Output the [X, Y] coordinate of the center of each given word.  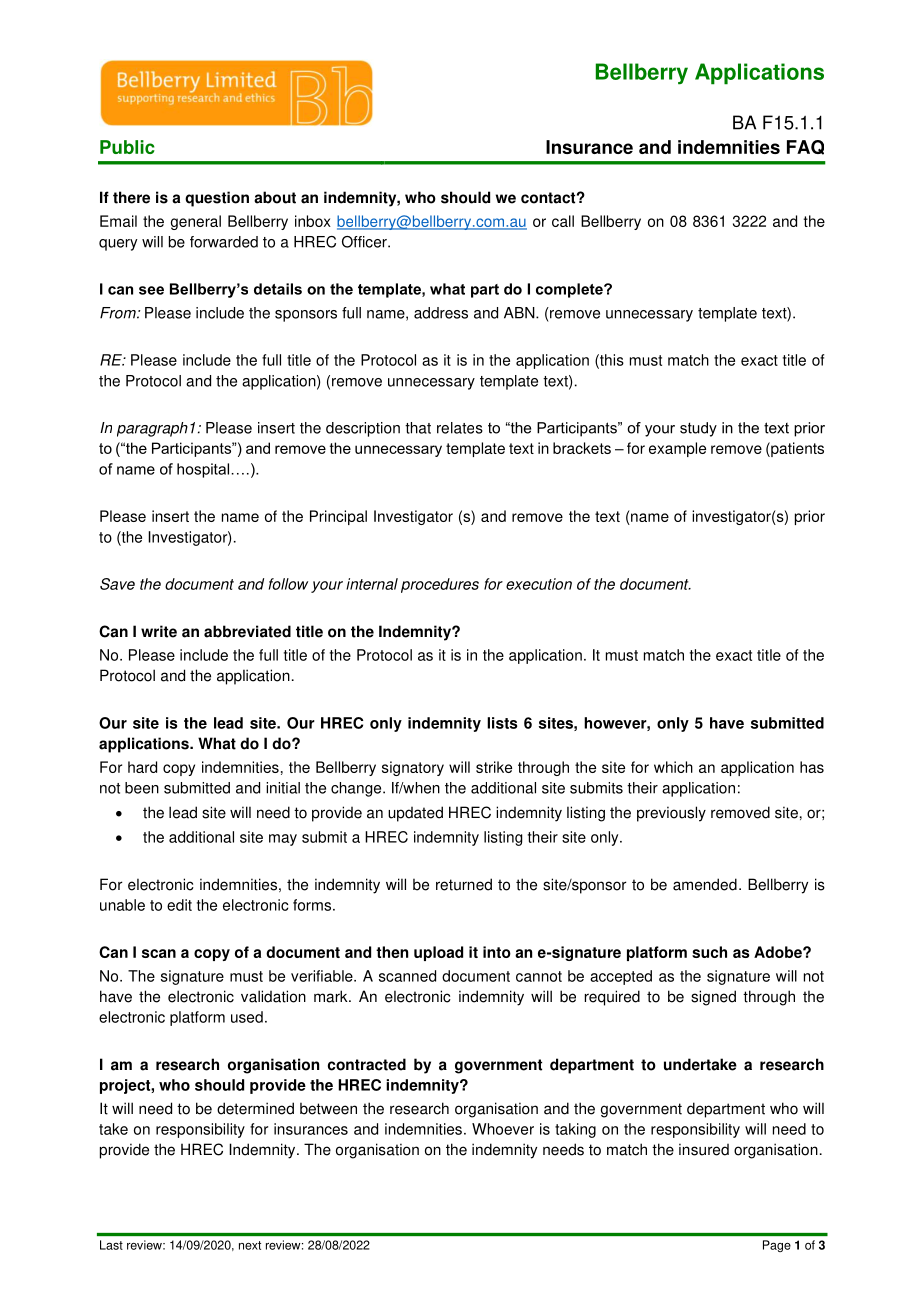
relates [460, 428]
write [159, 631]
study [698, 429]
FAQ [805, 147]
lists [502, 723]
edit [179, 905]
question [217, 199]
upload [438, 953]
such [709, 952]
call [563, 221]
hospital [203, 470]
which [673, 767]
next [250, 1245]
